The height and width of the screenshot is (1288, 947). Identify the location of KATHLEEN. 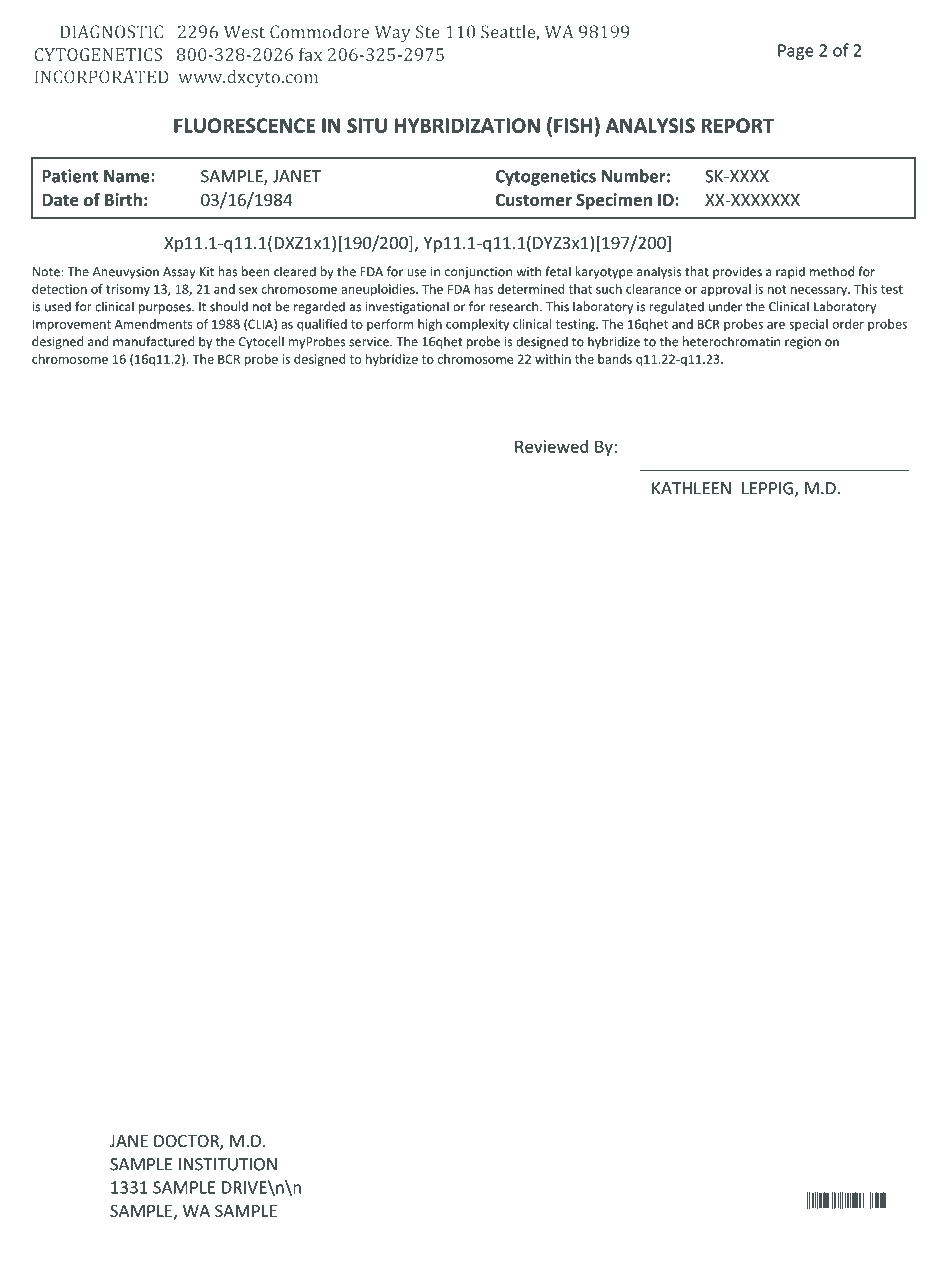
(691, 488).
